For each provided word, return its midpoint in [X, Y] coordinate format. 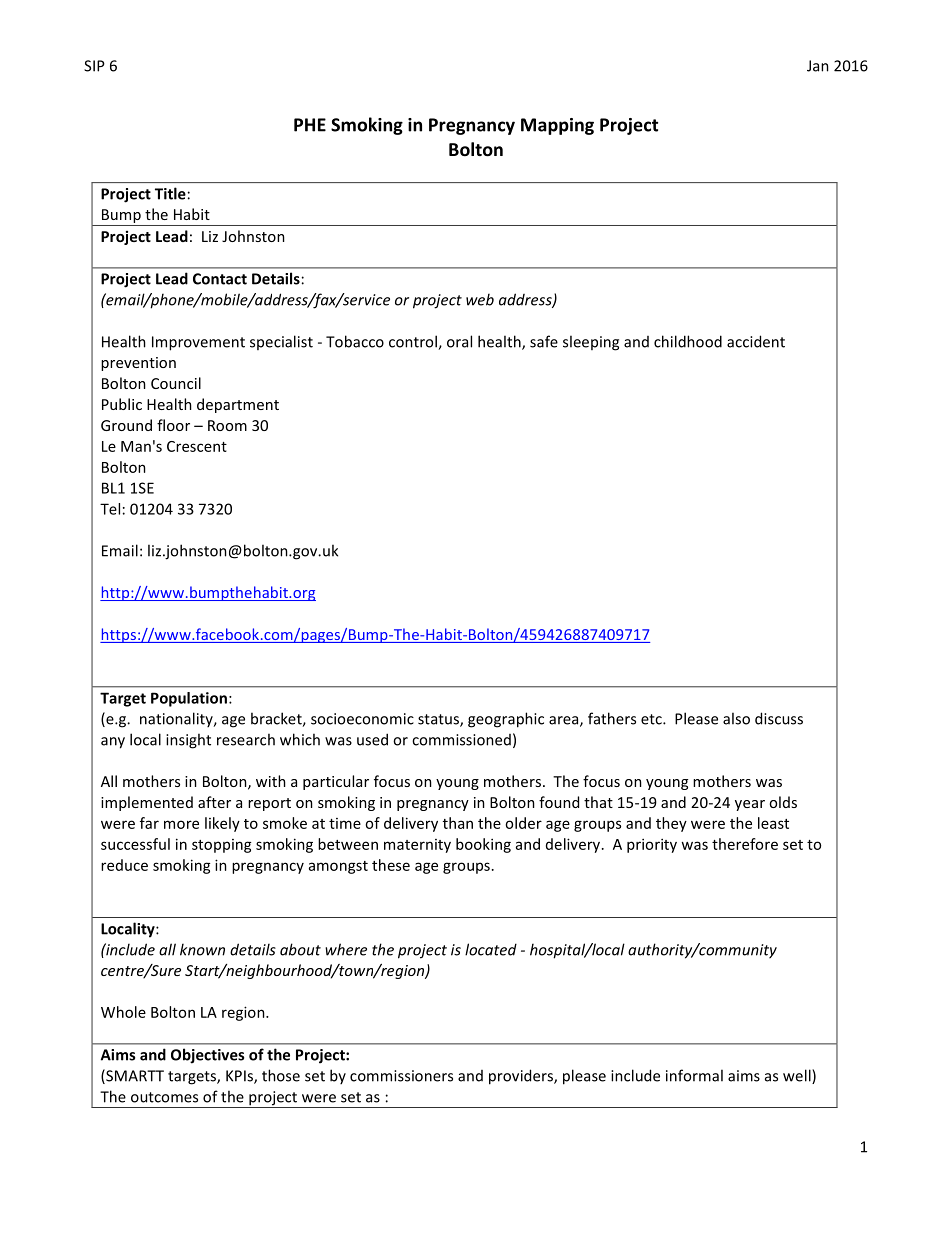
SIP [94, 66]
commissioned [461, 740]
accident [756, 341]
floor [173, 425]
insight [188, 741]
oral [459, 341]
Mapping [557, 126]
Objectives [207, 1056]
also [736, 718]
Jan [818, 66]
